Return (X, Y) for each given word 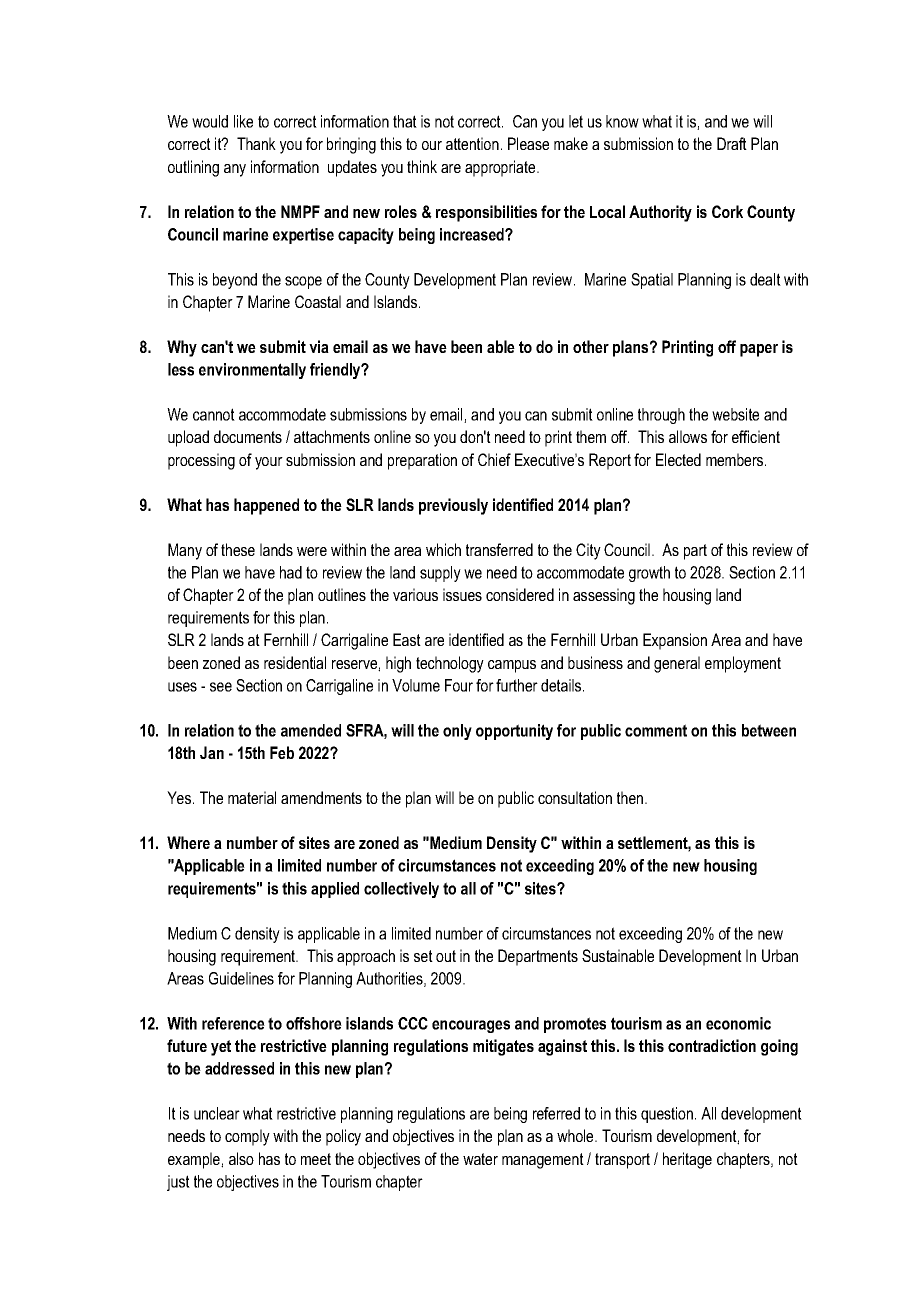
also (241, 1158)
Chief (494, 459)
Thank (256, 143)
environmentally (252, 371)
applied (335, 890)
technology (450, 664)
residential (295, 662)
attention (472, 143)
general (677, 664)
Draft (732, 143)
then (631, 797)
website (735, 414)
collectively (401, 890)
